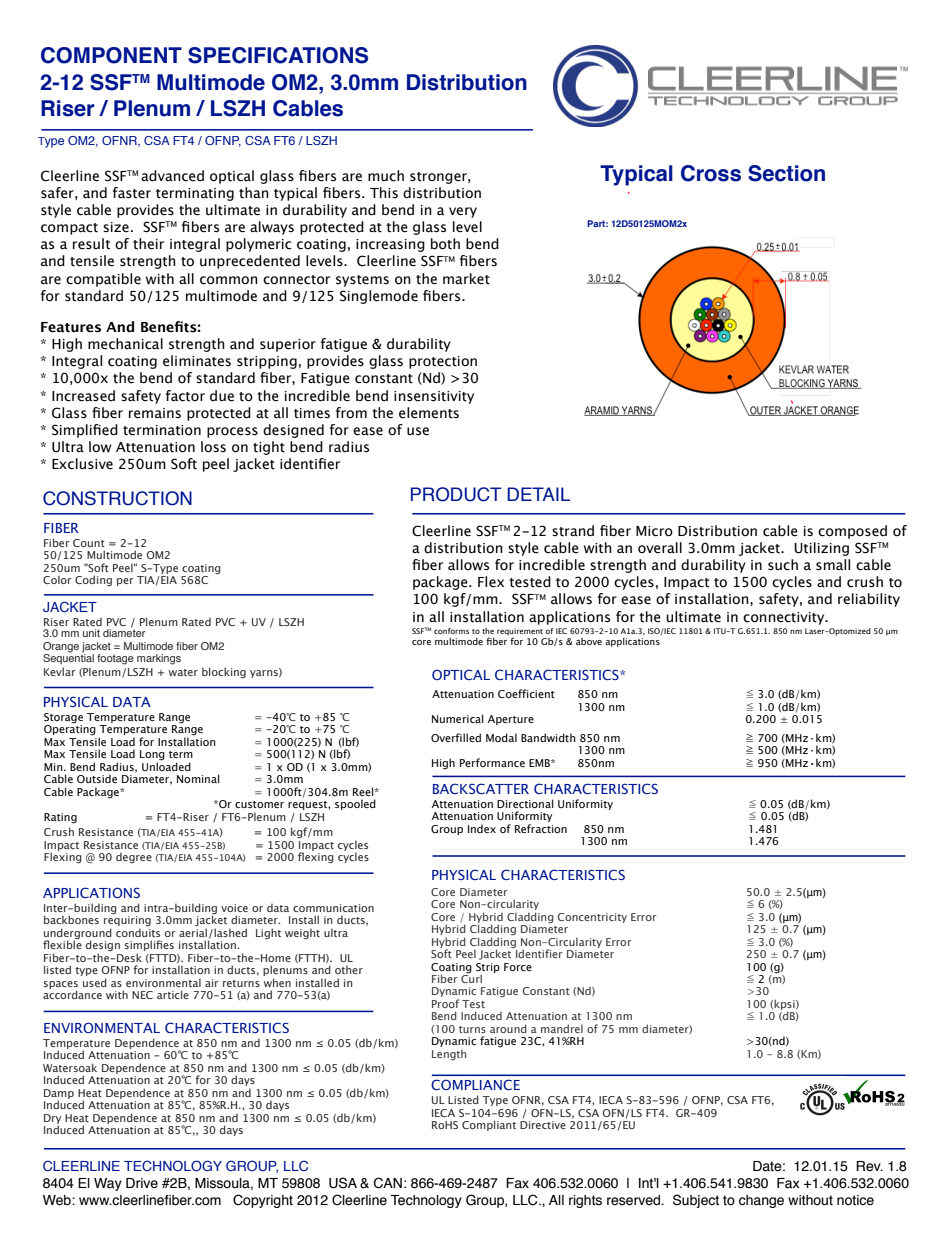 The image size is (952, 1233). Describe the element at coordinates (386, 176) in the screenshot. I see `much` at that location.
